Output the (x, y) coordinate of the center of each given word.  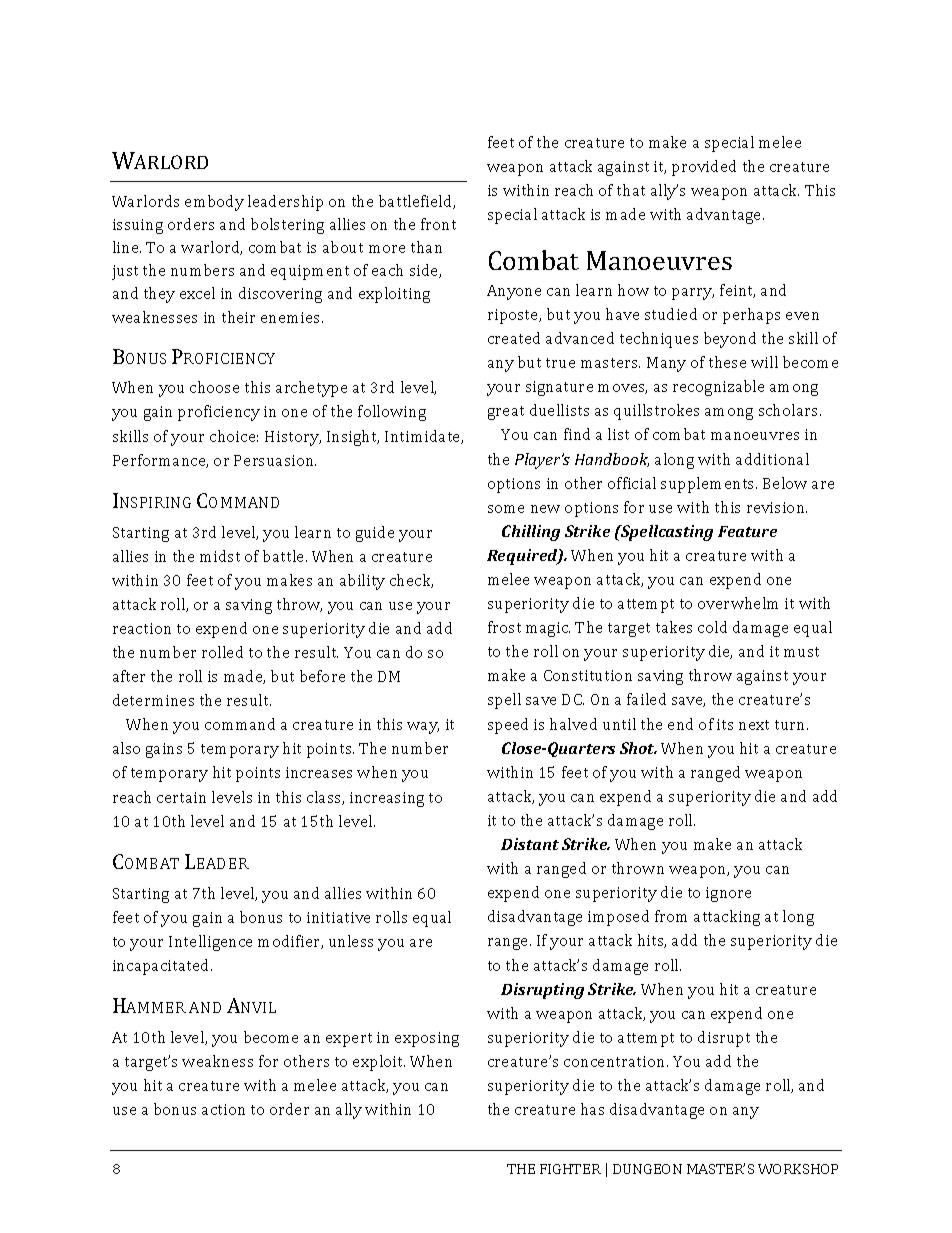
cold (712, 627)
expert (349, 1040)
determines (153, 700)
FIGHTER (570, 1169)
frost (504, 627)
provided (704, 168)
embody (214, 203)
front (438, 224)
